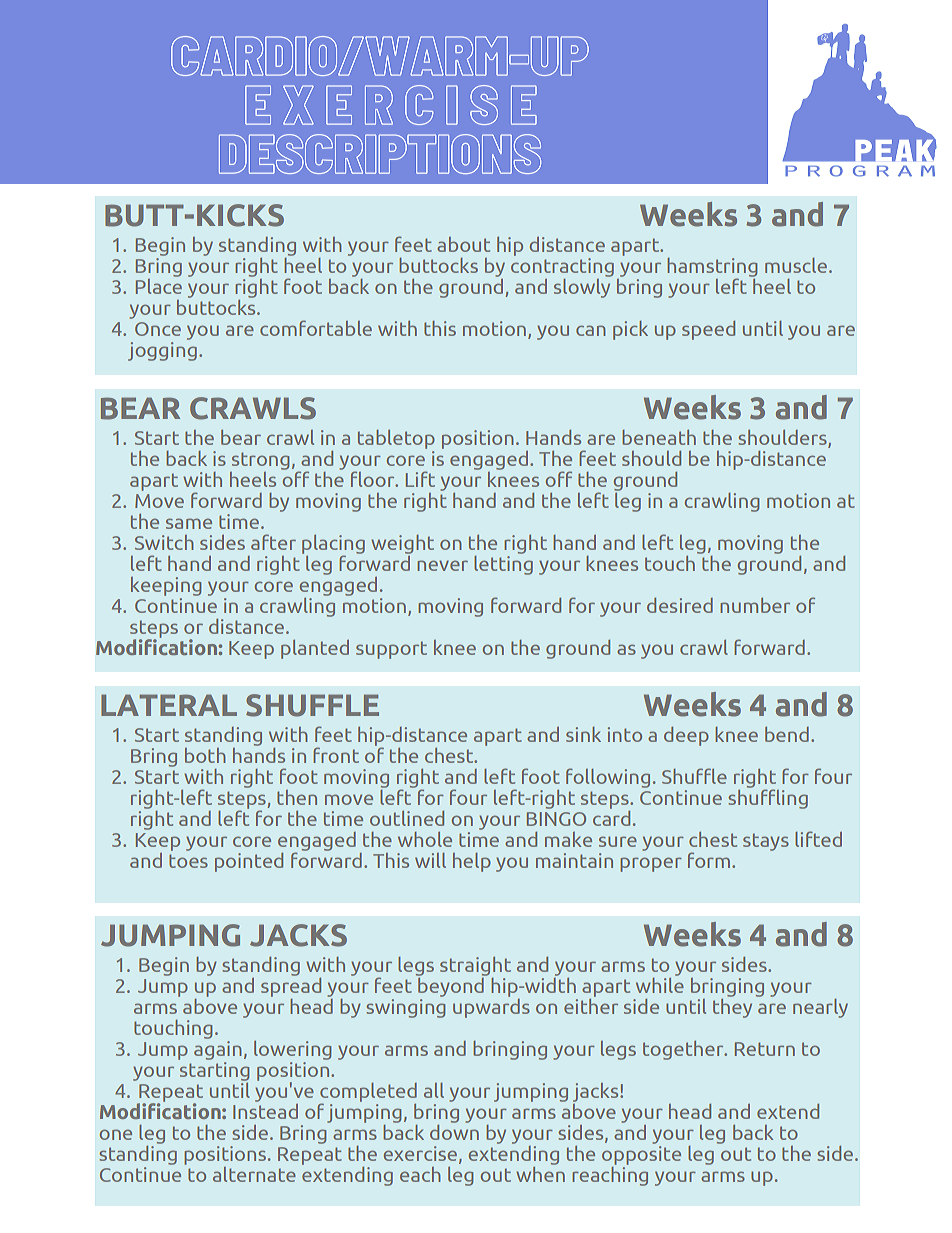 The image size is (952, 1233). Describe the element at coordinates (659, 437) in the screenshot. I see `beneath` at that location.
